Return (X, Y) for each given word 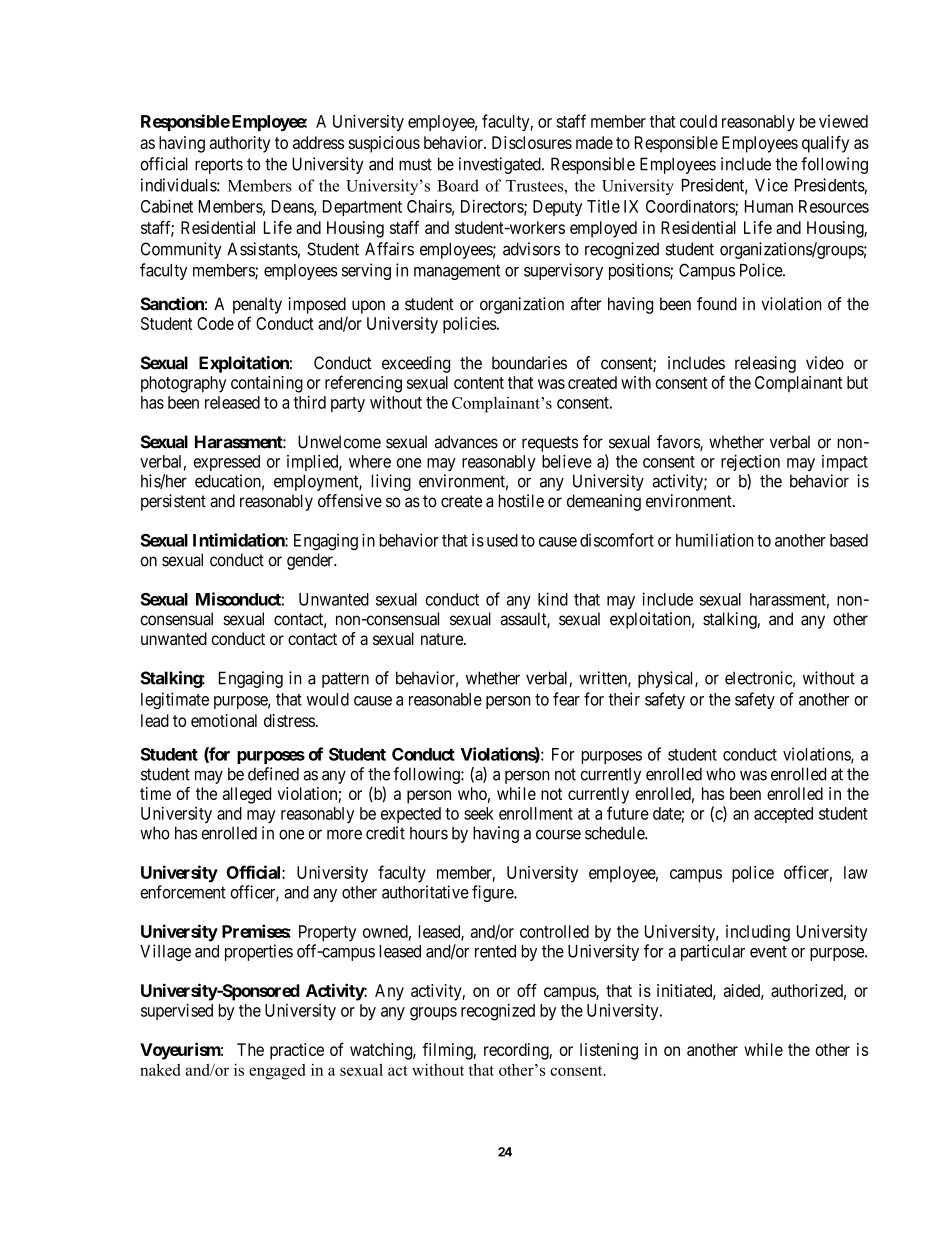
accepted (783, 815)
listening (609, 1051)
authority (240, 144)
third (310, 402)
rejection (750, 462)
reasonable (445, 699)
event (768, 952)
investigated (501, 165)
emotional (224, 720)
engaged (277, 1072)
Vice (771, 185)
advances (466, 442)
